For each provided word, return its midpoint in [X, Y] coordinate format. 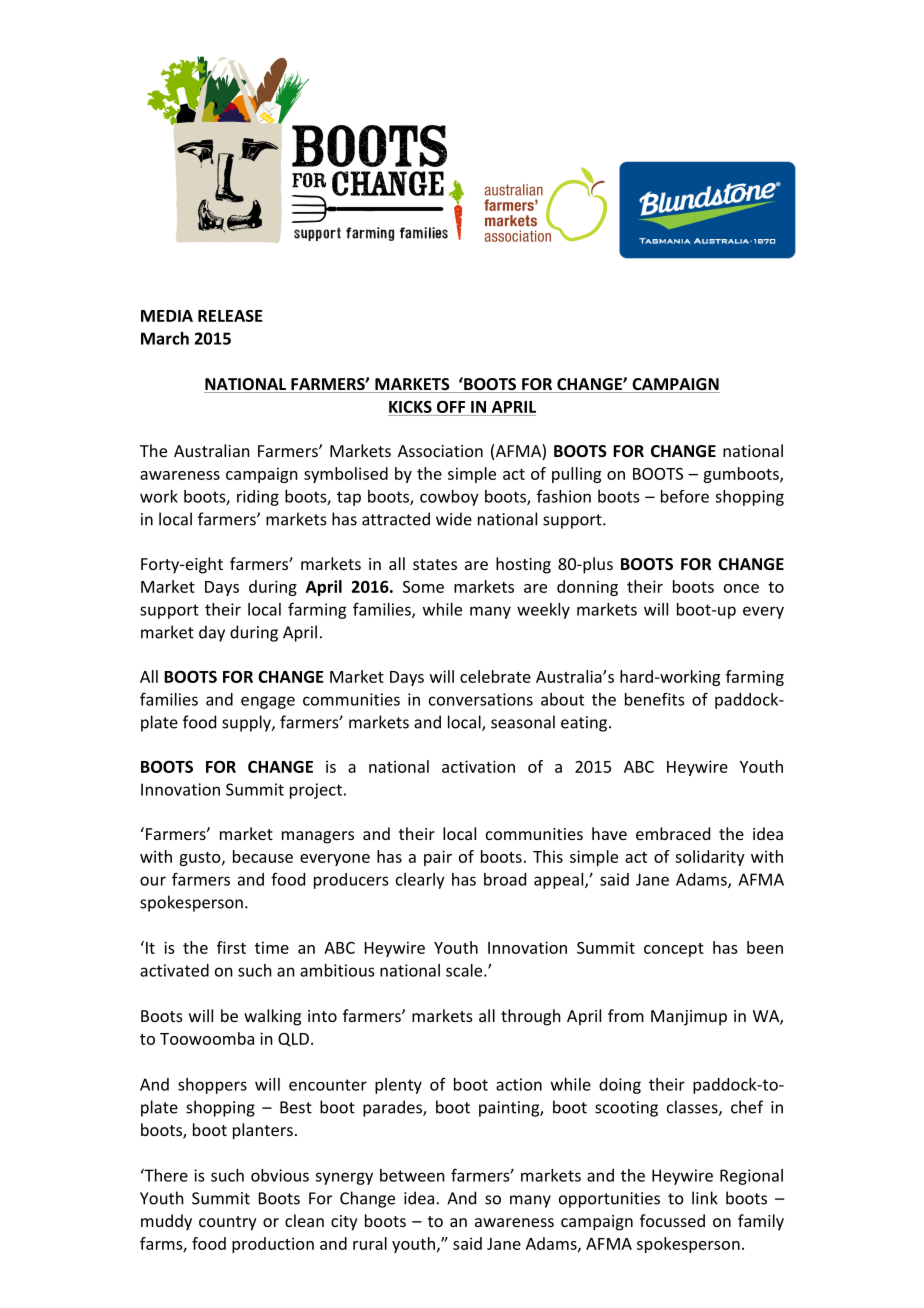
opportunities [609, 1200]
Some [423, 587]
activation [478, 766]
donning [587, 588]
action [519, 1084]
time [272, 947]
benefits [654, 699]
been [765, 947]
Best [296, 1107]
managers [318, 837]
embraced [673, 833]
